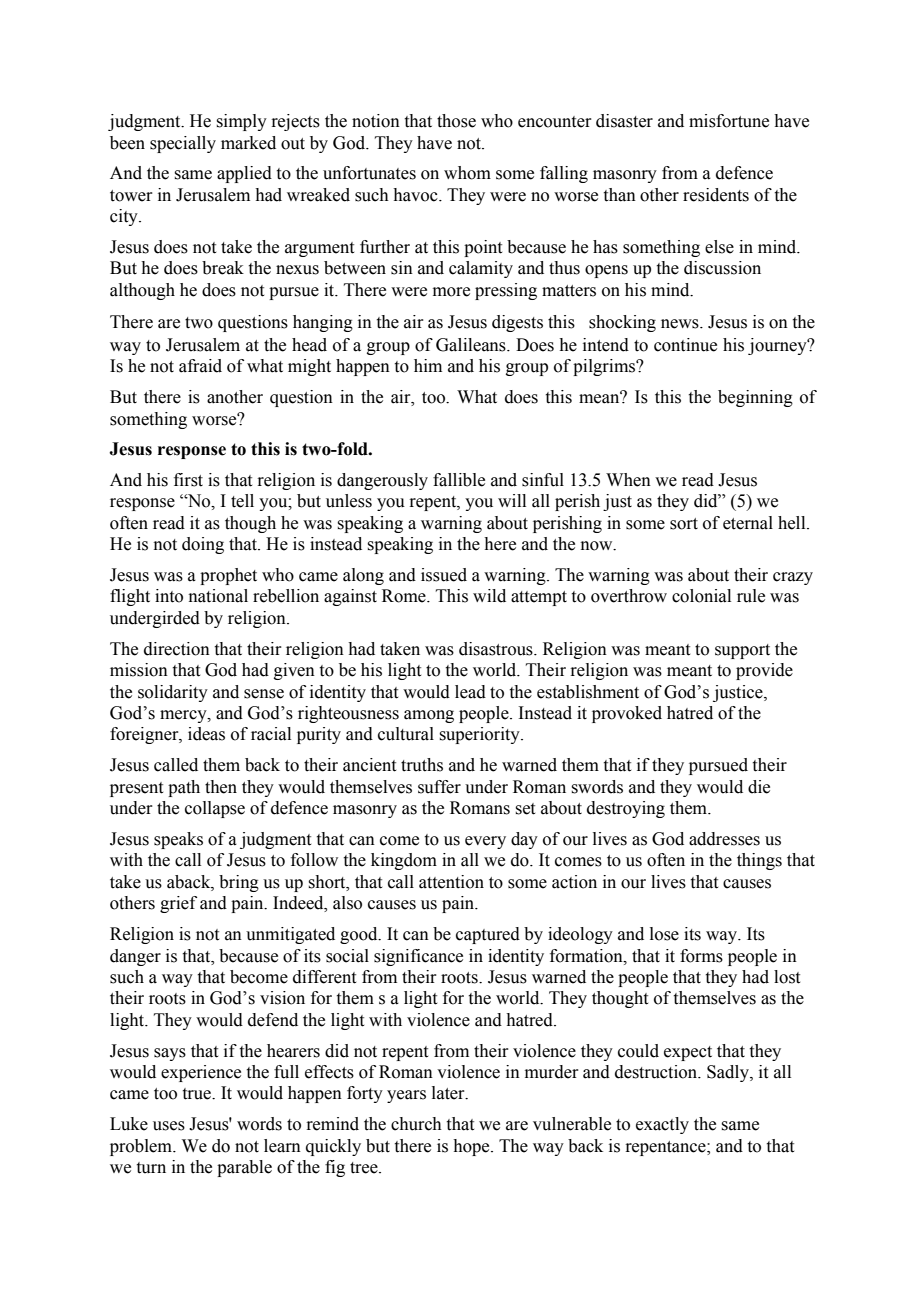 The width and height of the screenshot is (924, 1308). Describe the element at coordinates (439, 787) in the screenshot. I see `suffer` at that location.
